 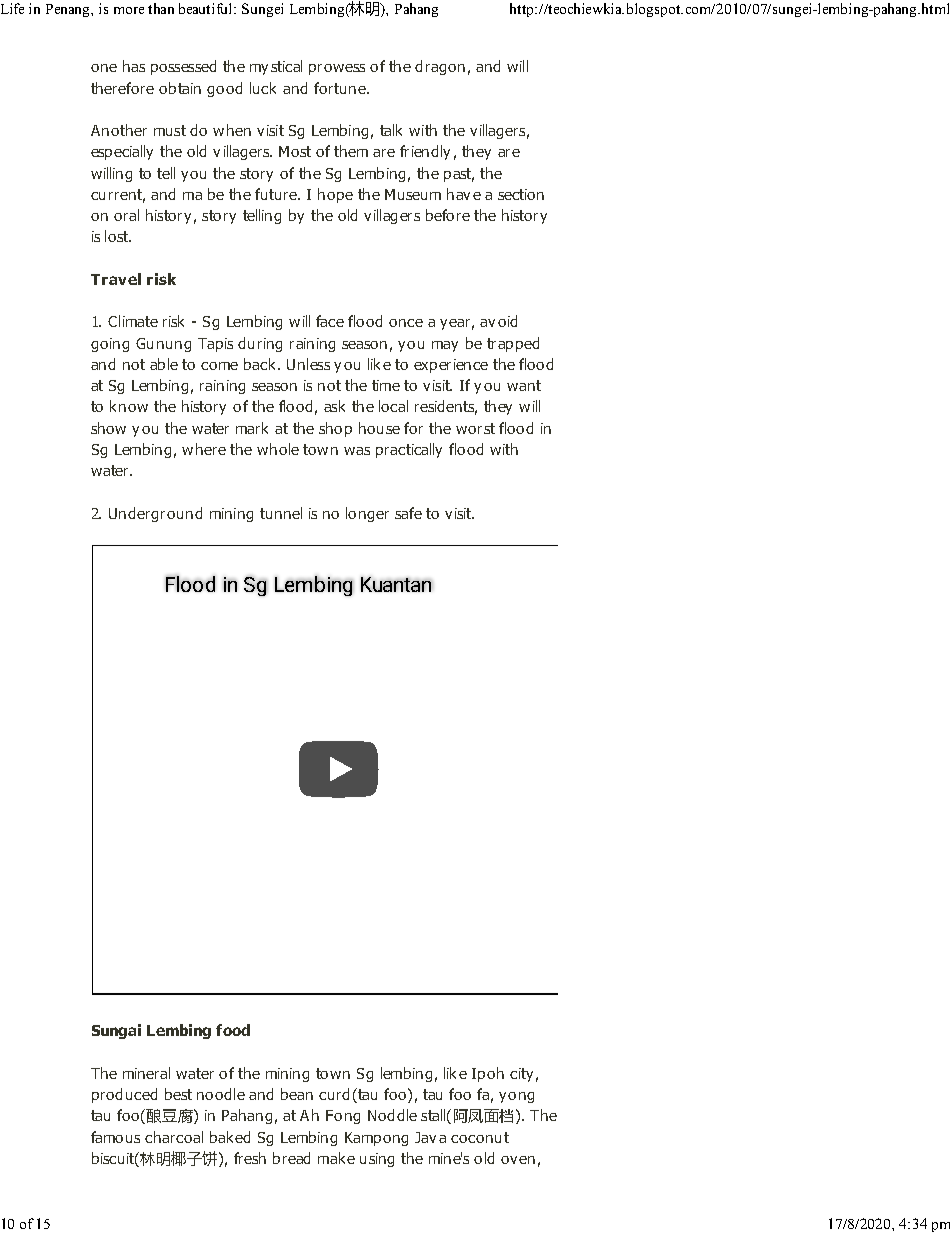 What do you see at coordinates (69, 10) in the screenshot?
I see `Penang` at bounding box center [69, 10].
